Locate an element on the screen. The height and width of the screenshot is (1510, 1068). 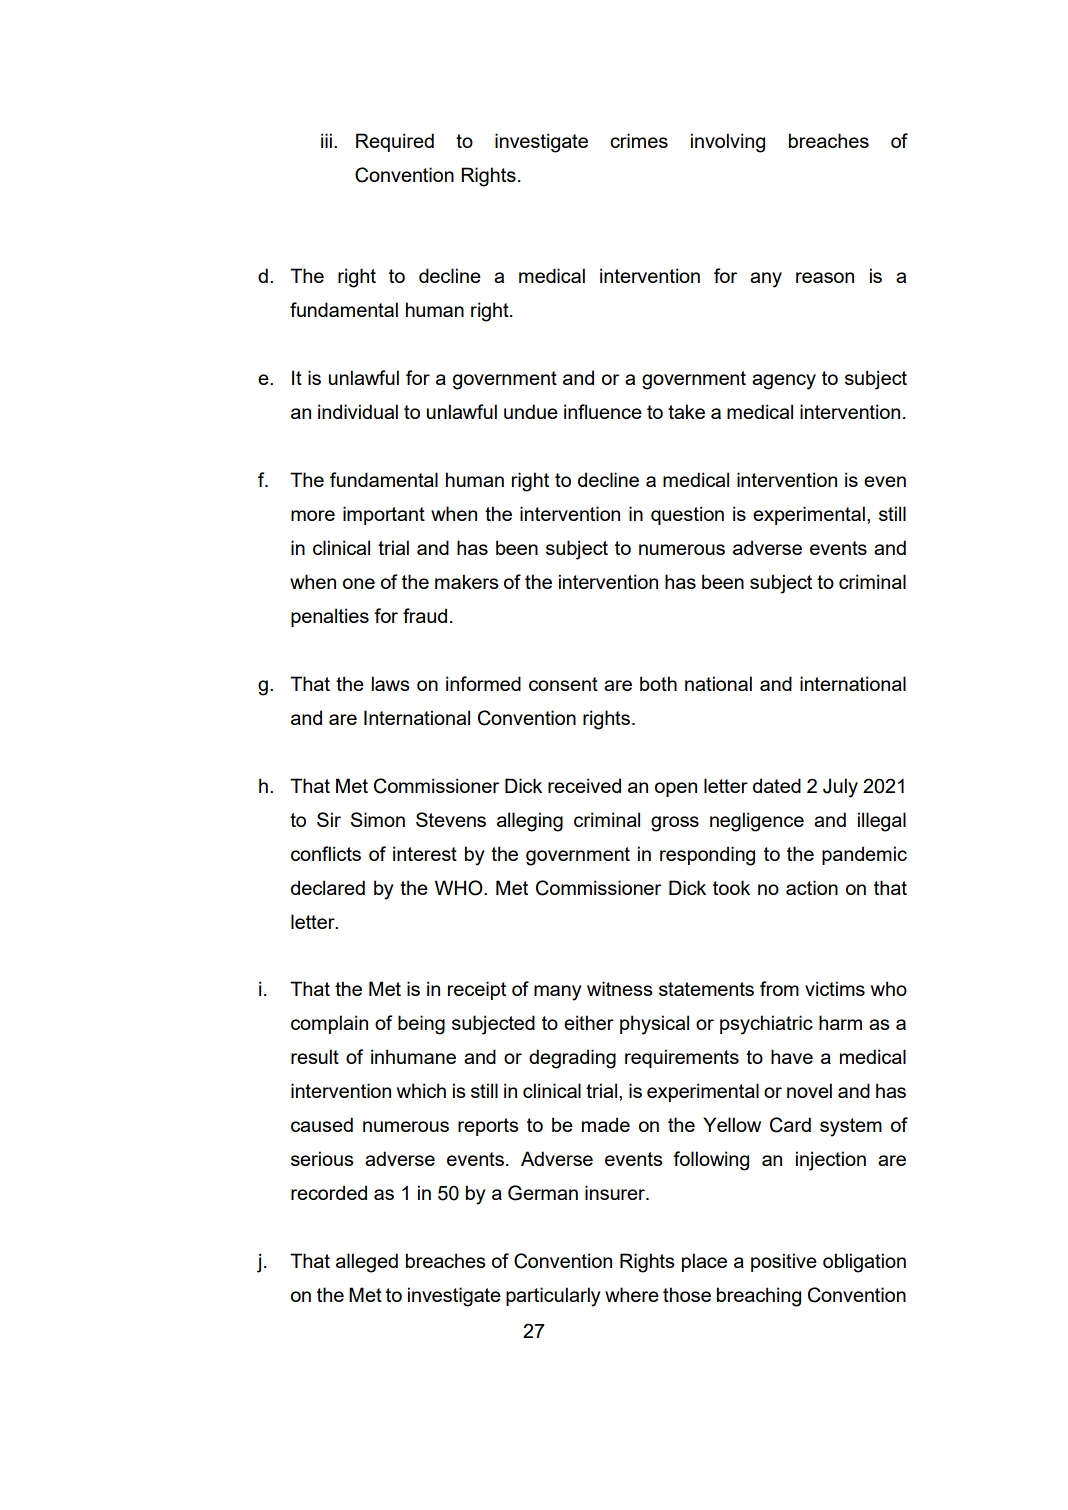
fraud is located at coordinates (425, 615).
